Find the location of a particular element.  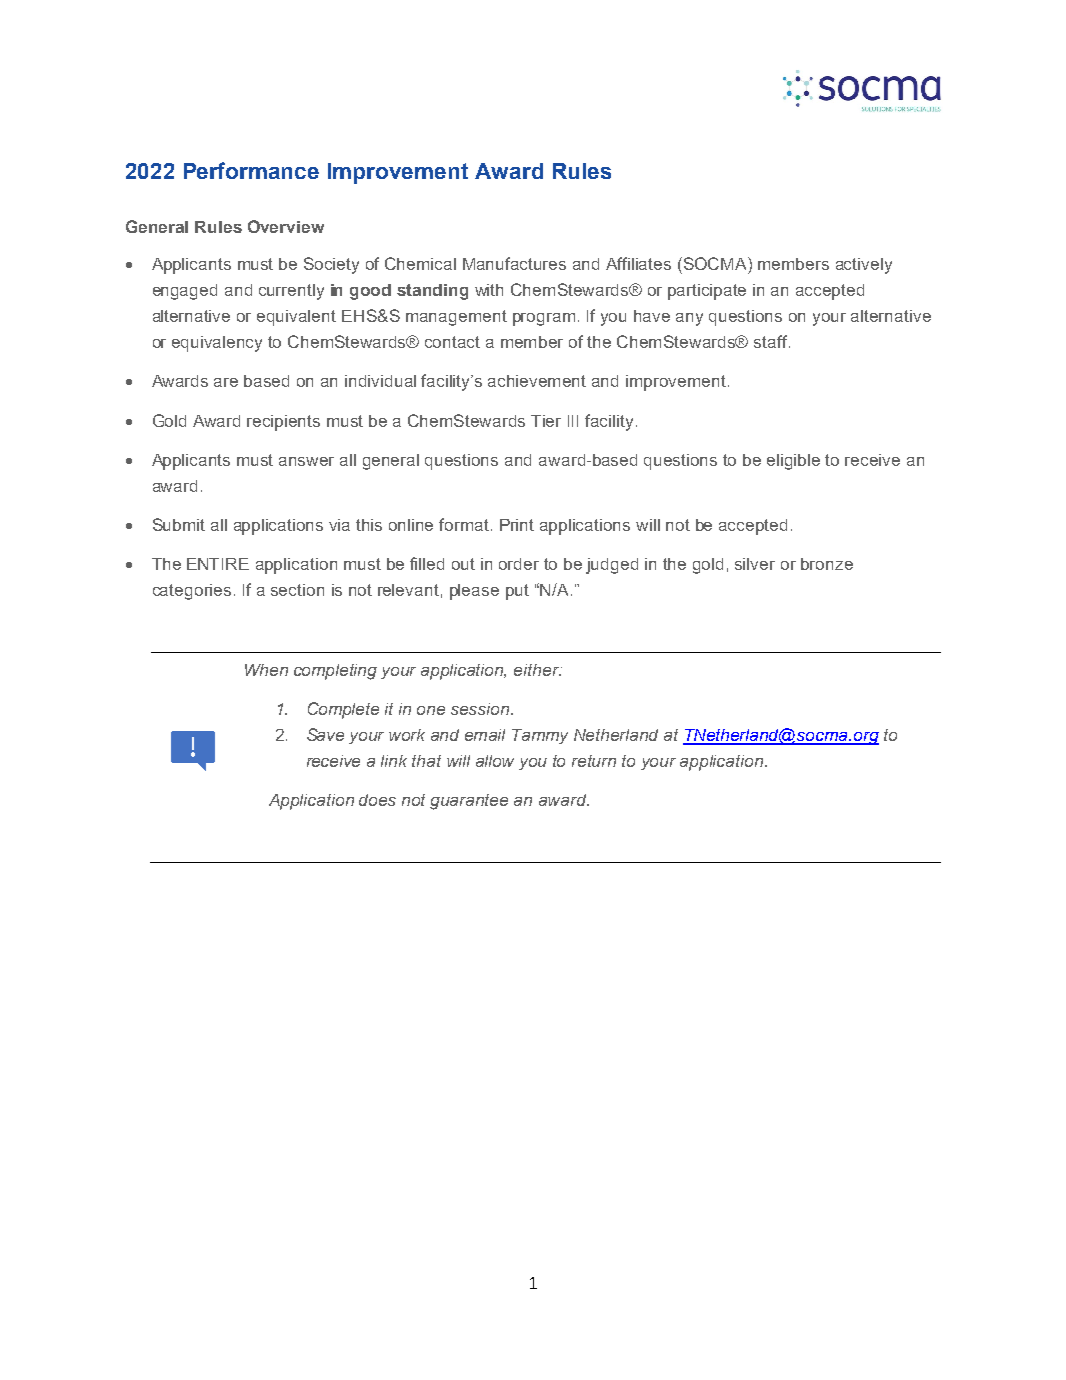

Performance is located at coordinates (251, 170).
